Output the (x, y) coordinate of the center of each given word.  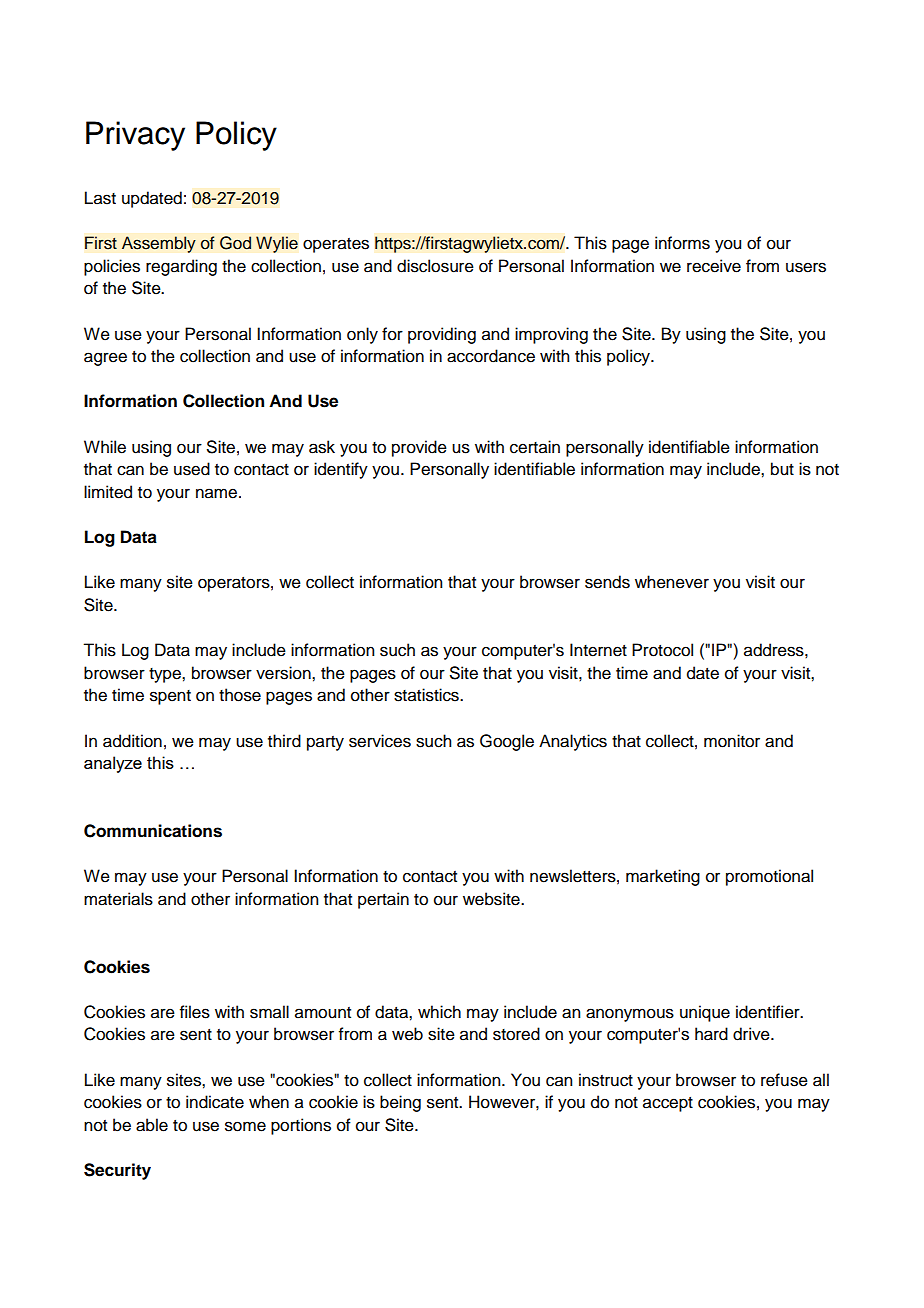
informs (682, 243)
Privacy (135, 136)
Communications (153, 831)
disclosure (435, 266)
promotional (769, 877)
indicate (215, 1102)
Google (507, 742)
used (192, 469)
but (782, 469)
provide (419, 448)
